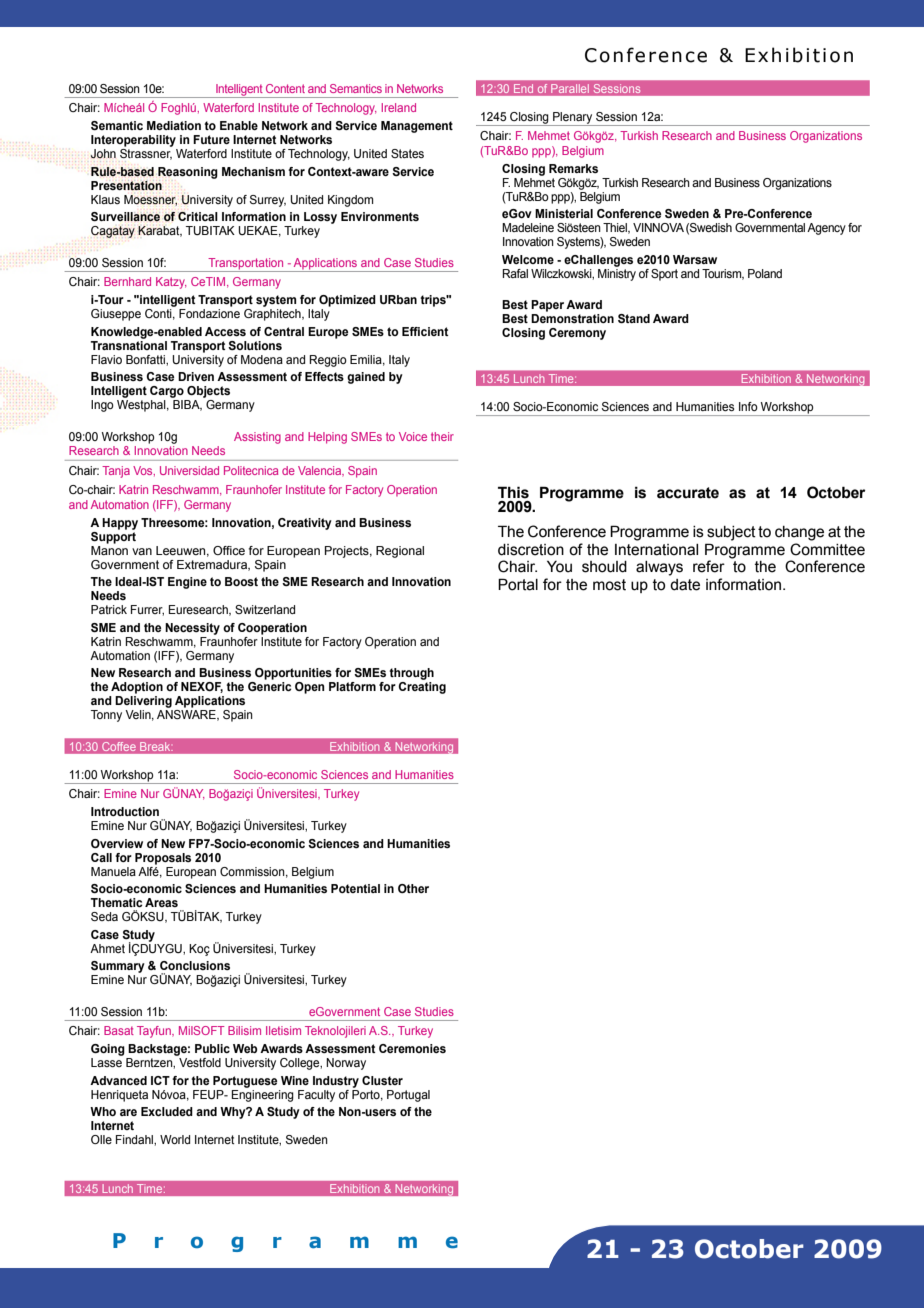 The image size is (924, 1308). Describe the element at coordinates (422, 688) in the document. I see `Creating` at that location.
